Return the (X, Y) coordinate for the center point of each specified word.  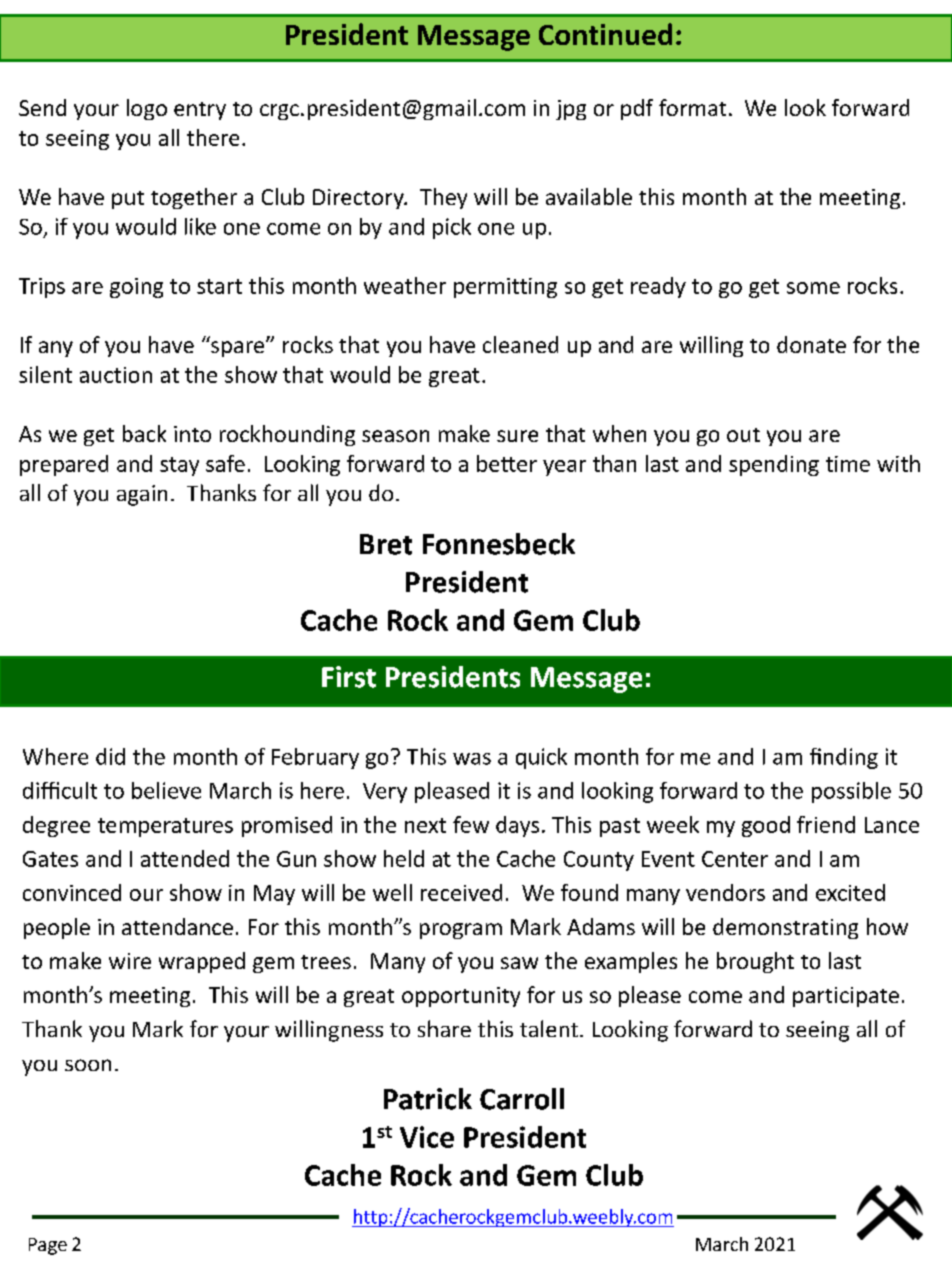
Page (48, 1246)
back (144, 433)
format (692, 107)
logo (147, 109)
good (766, 826)
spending (774, 465)
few (471, 824)
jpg (571, 110)
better (507, 463)
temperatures (165, 827)
